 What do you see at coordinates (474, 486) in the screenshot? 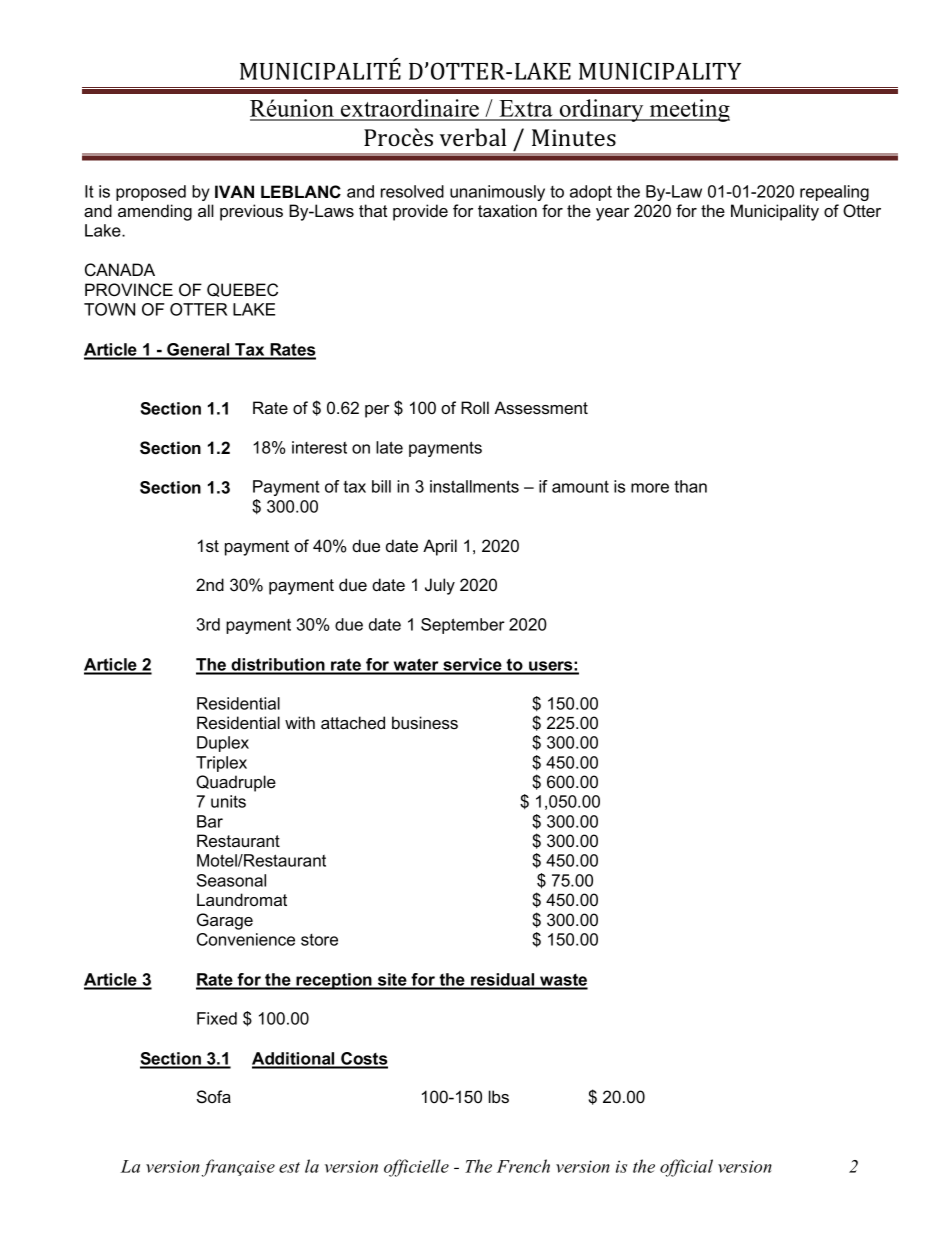
I see `installments` at bounding box center [474, 486].
